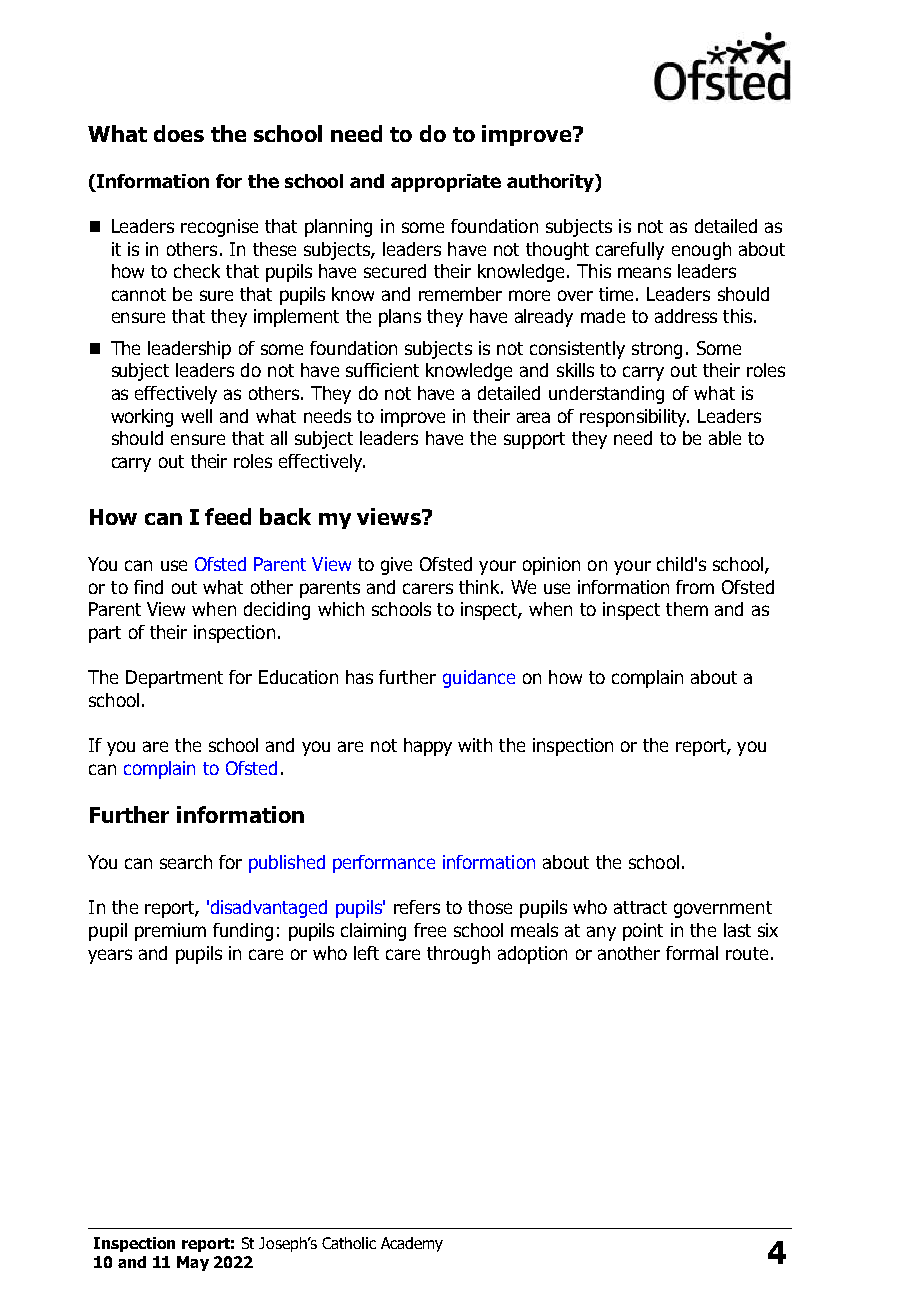 The image size is (924, 1310). Describe the element at coordinates (695, 587) in the document. I see `from` at that location.
